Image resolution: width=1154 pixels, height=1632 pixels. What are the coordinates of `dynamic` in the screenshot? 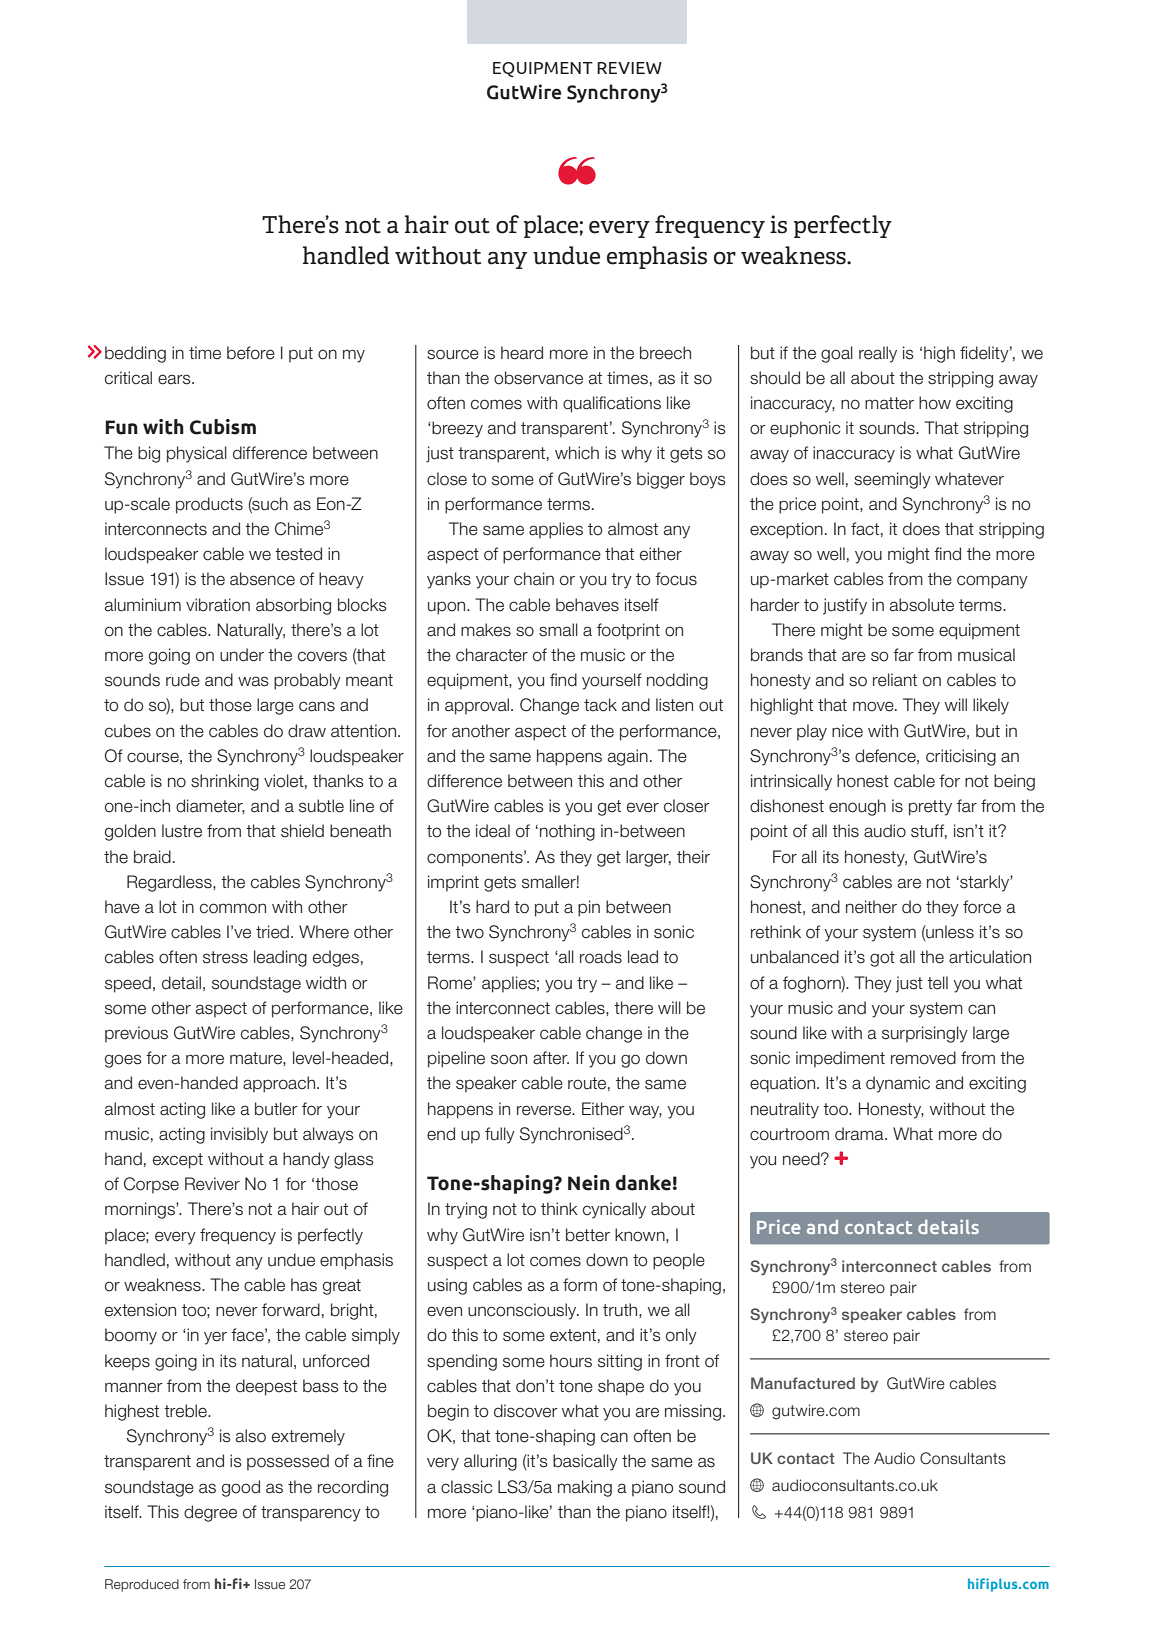 It's located at (898, 1084).
